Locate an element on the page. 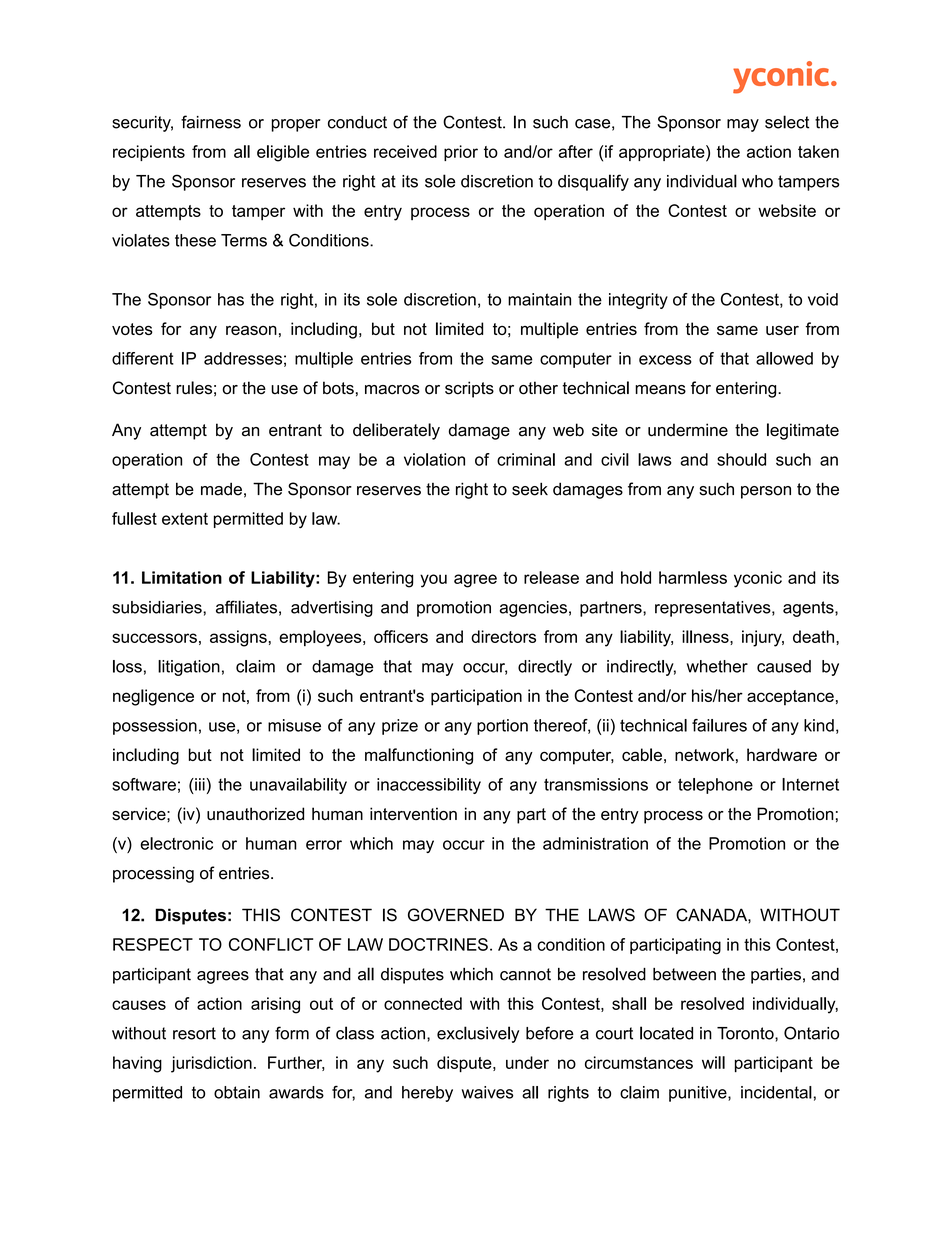 The width and height of the image is (952, 1233). will is located at coordinates (713, 1062).
